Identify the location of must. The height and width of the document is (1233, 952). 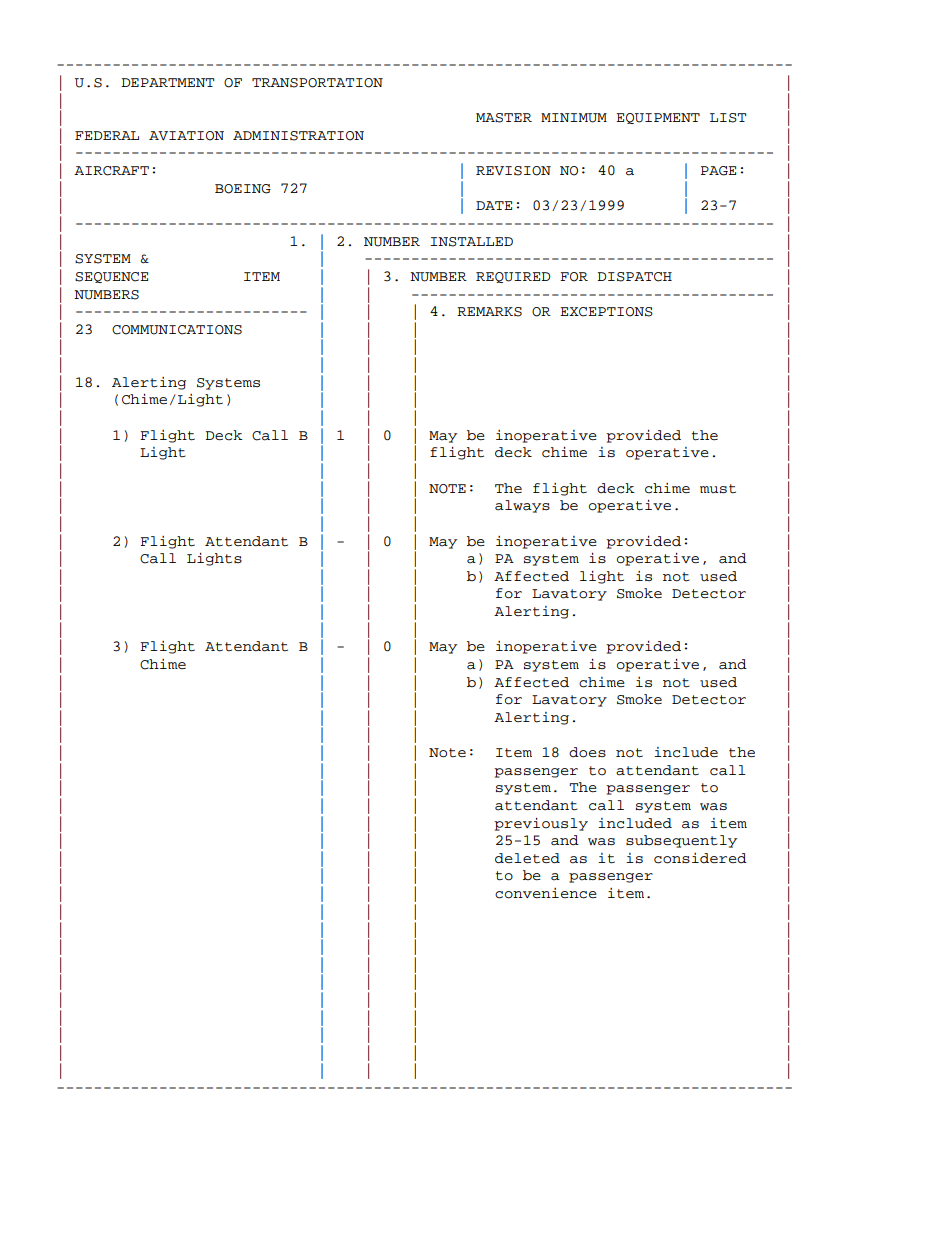
(718, 489).
